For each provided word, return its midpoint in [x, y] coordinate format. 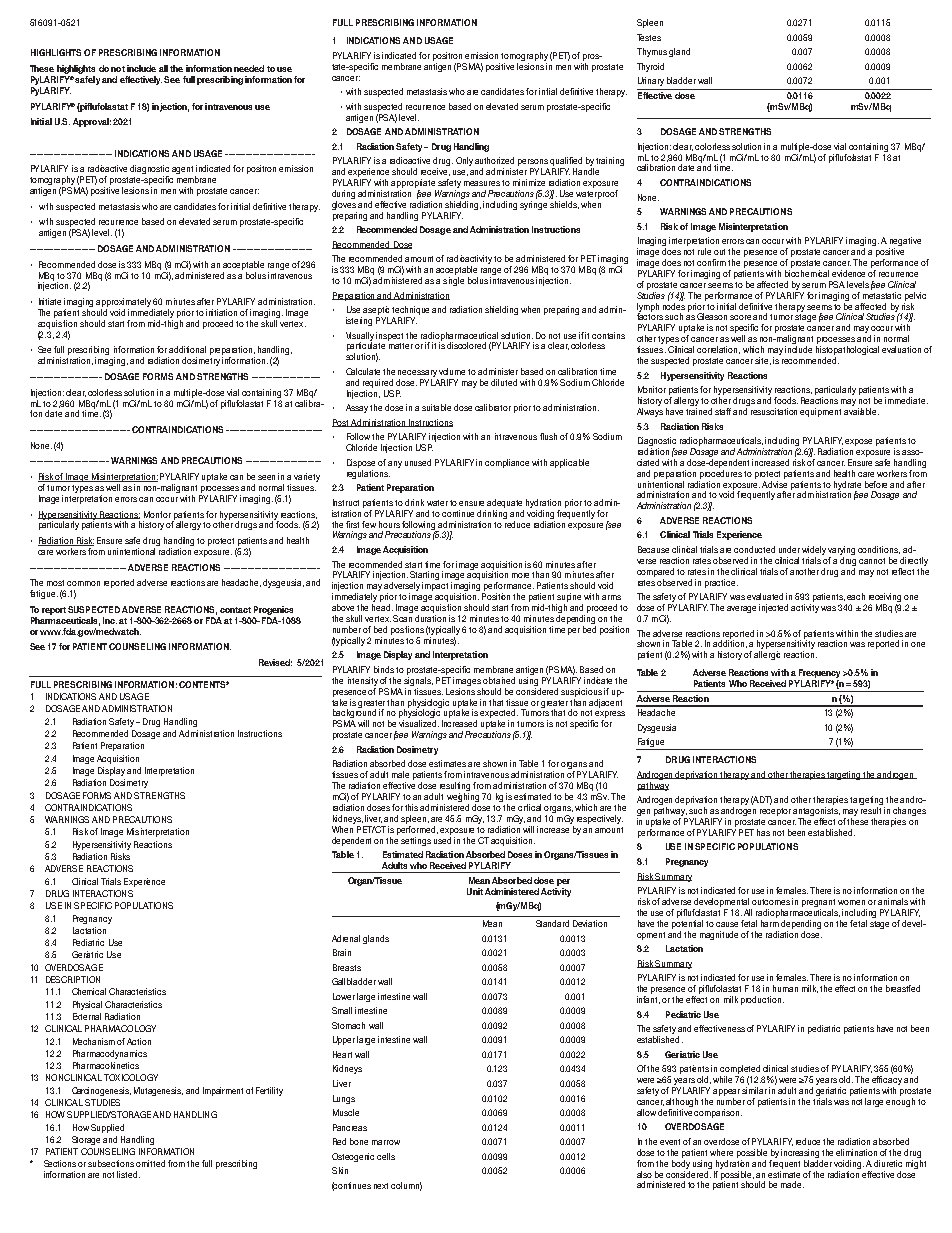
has [763, 832]
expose [858, 442]
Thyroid [650, 67]
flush [548, 436]
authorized [494, 160]
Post [341, 423]
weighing [463, 797]
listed [128, 1174]
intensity [363, 681]
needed [249, 68]
